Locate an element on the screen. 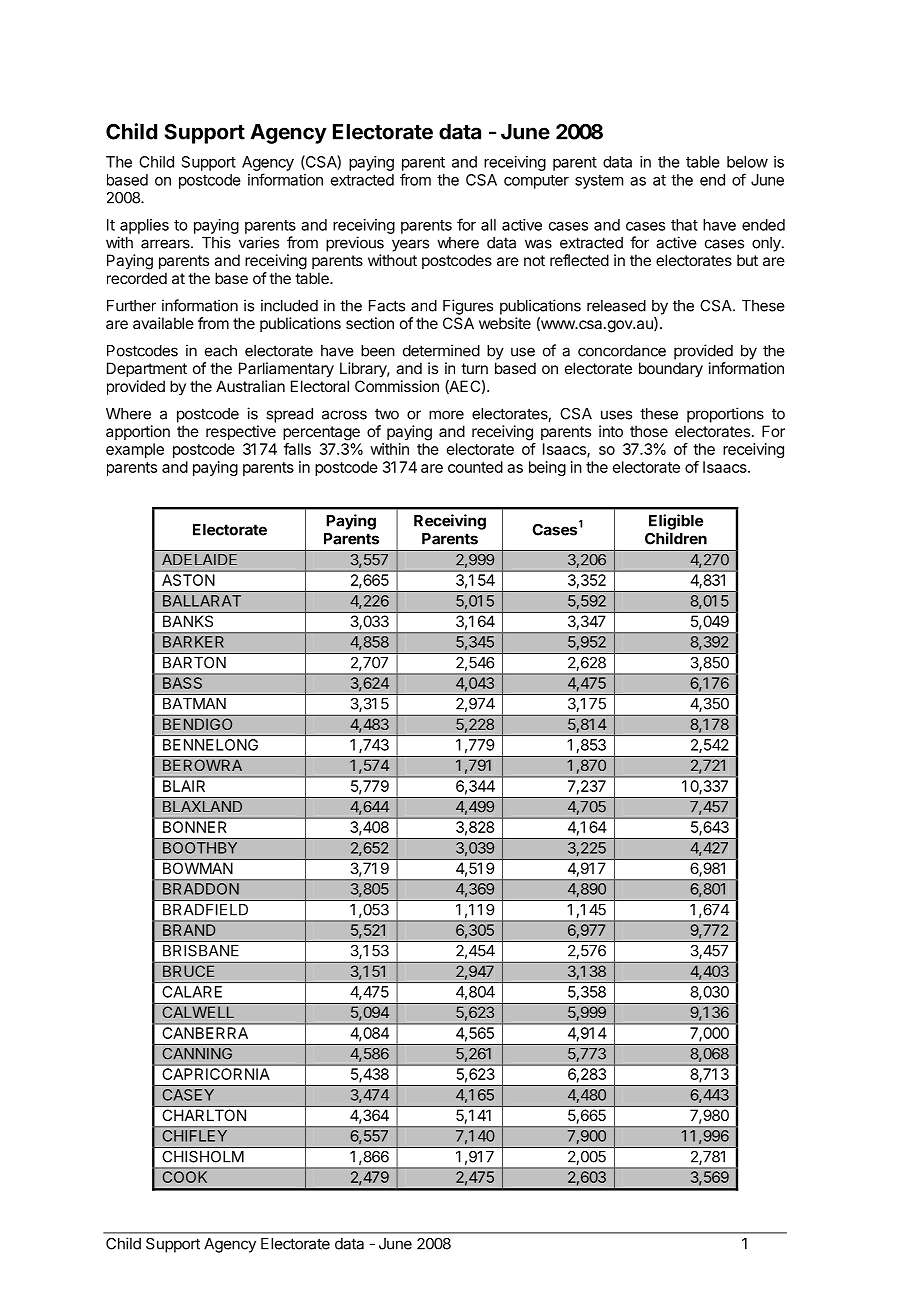 This screenshot has width=924, height=1308. years is located at coordinates (410, 245).
